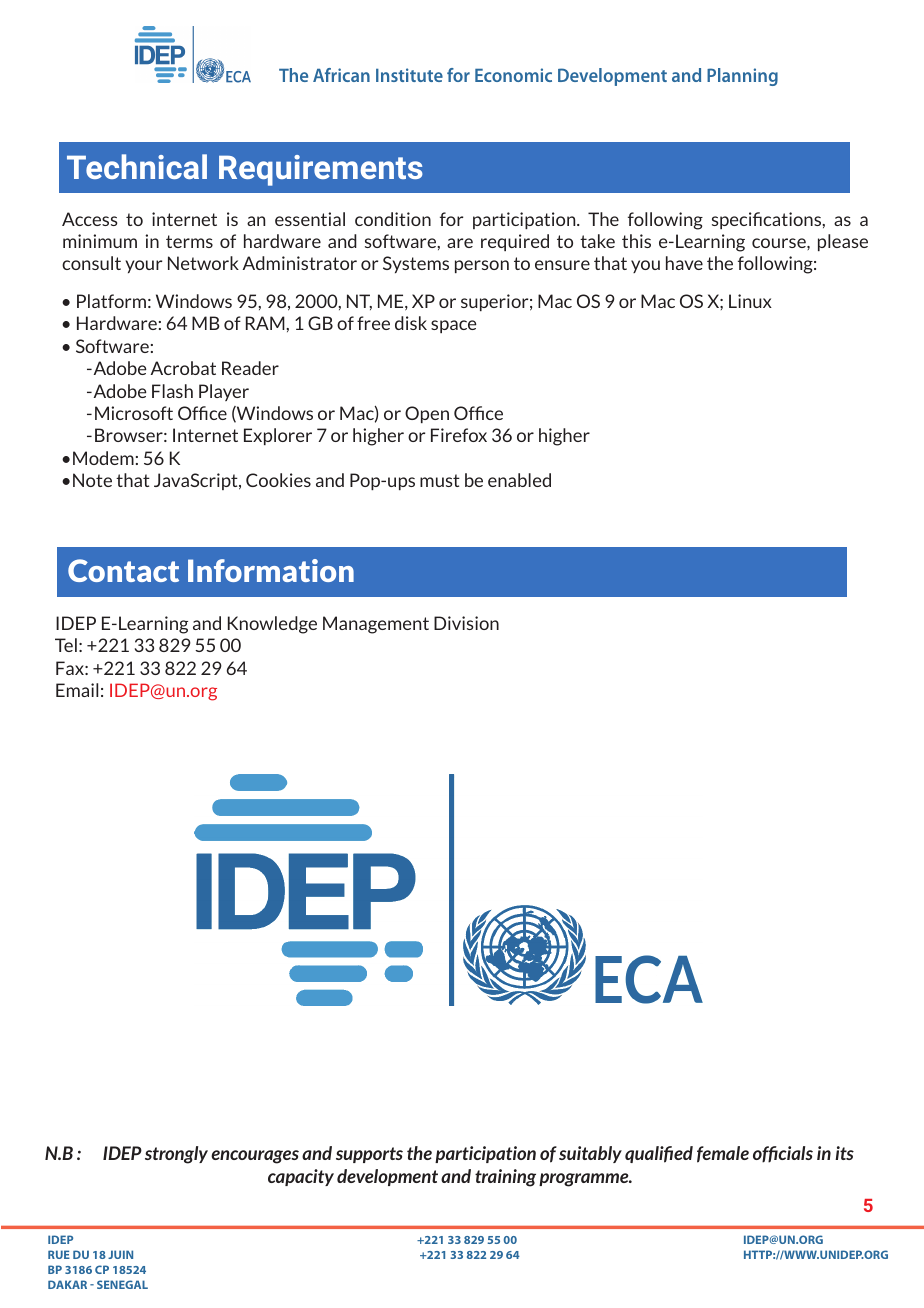 The width and height of the document is (924, 1308). What do you see at coordinates (409, 75) in the document?
I see `Institute` at bounding box center [409, 75].
